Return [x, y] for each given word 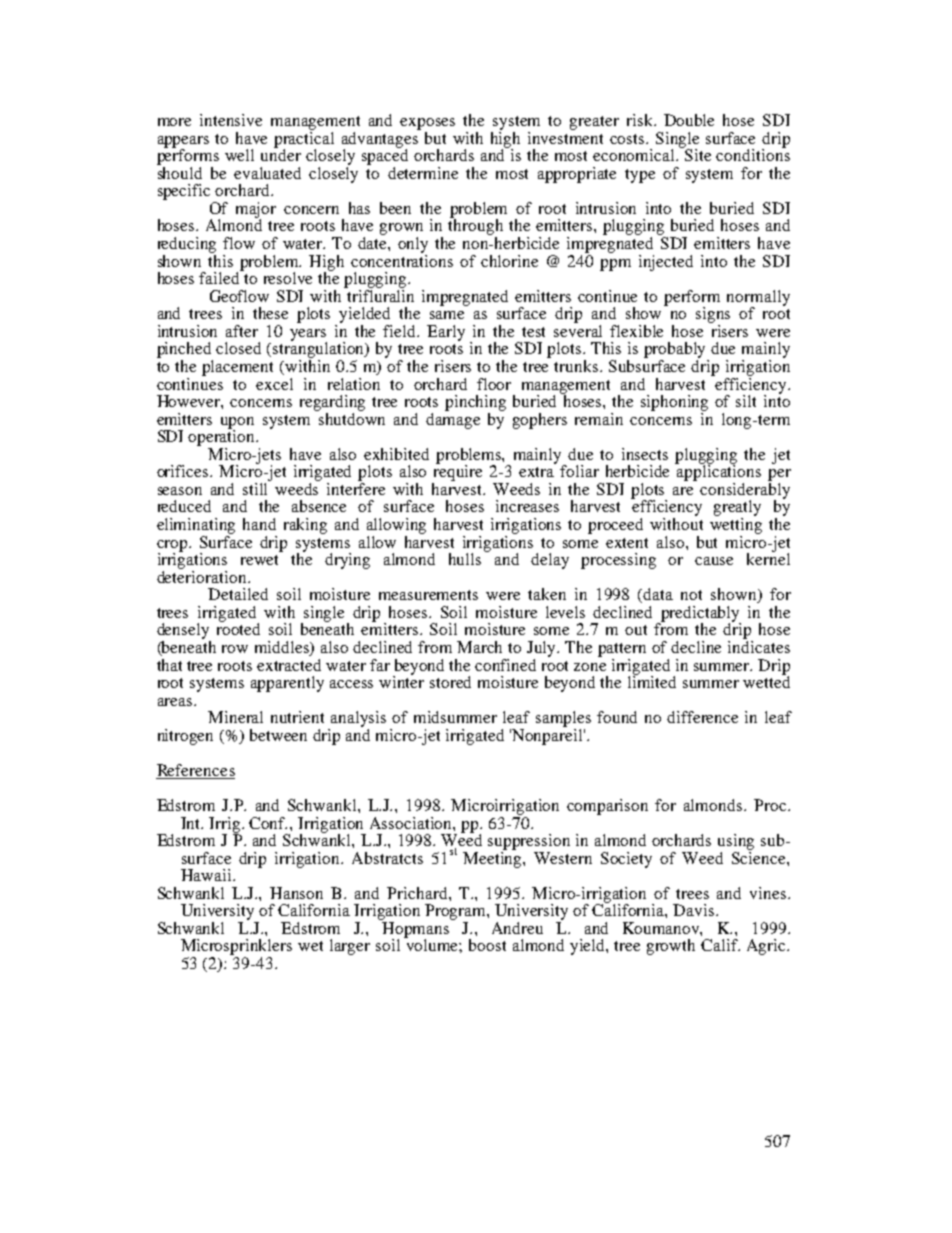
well [239, 155]
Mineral [235, 717]
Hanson [296, 893]
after [242, 331]
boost [487, 945]
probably [676, 351]
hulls [465, 559]
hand [259, 524]
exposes [427, 124]
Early [446, 333]
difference [702, 717]
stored [450, 682]
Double [689, 120]
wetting [736, 526]
